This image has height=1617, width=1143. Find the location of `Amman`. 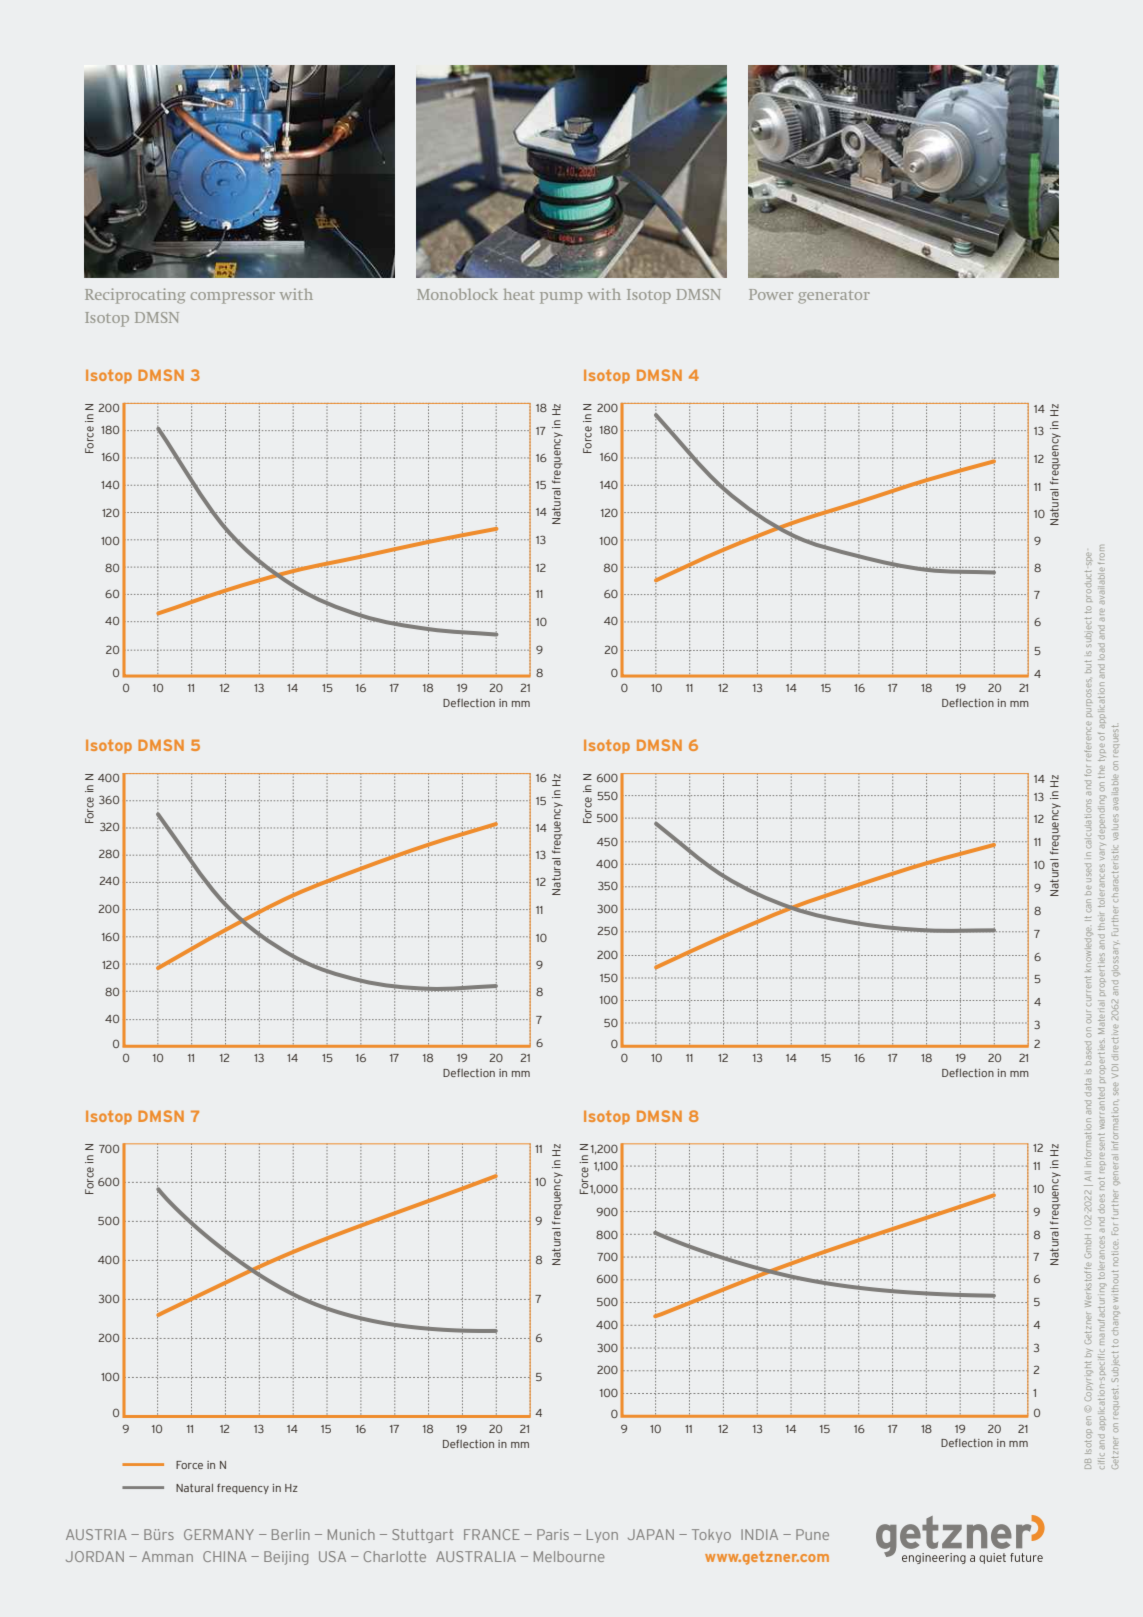

Amman is located at coordinates (167, 1556).
